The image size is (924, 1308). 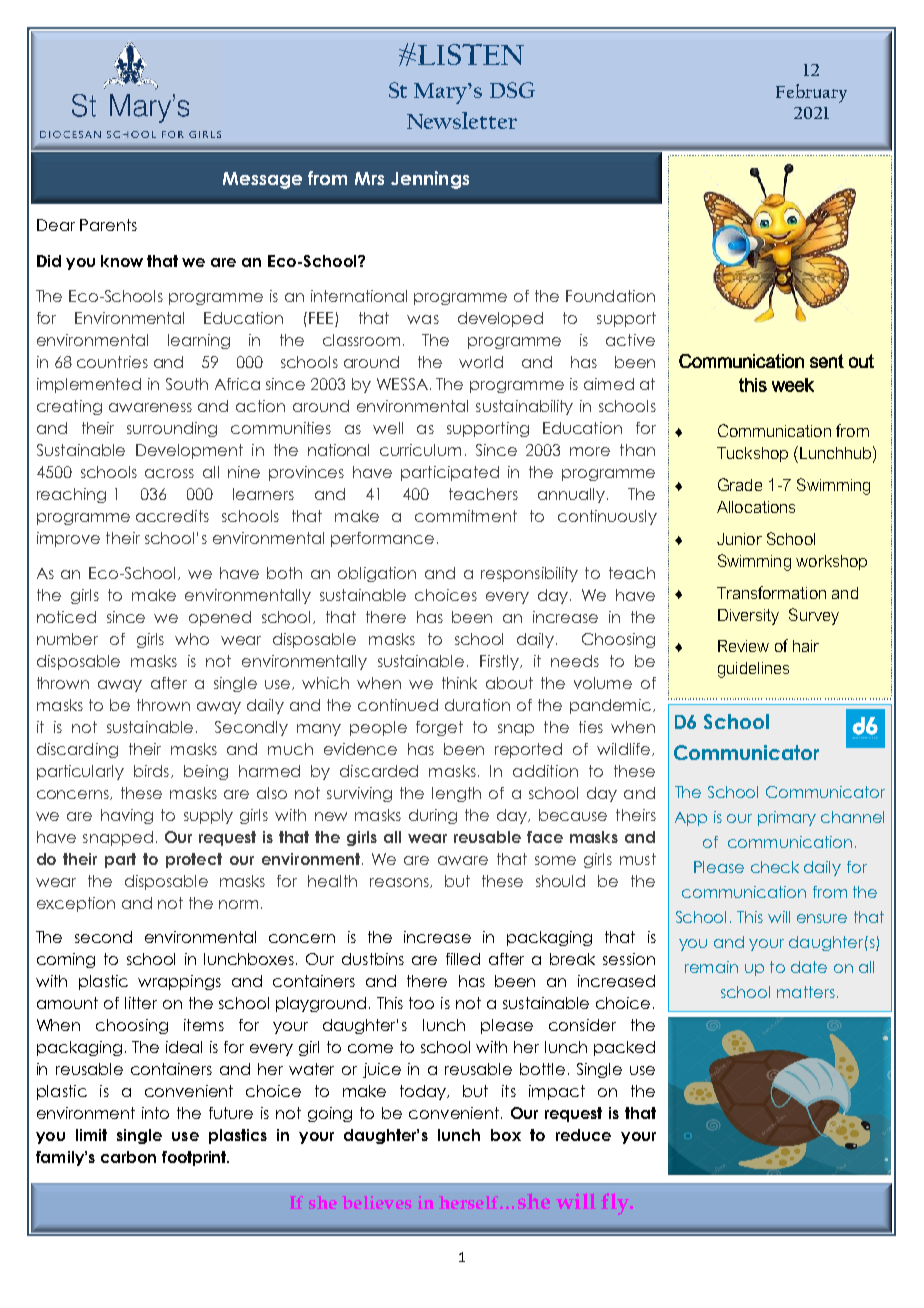 I want to click on countries, so click(x=112, y=362).
